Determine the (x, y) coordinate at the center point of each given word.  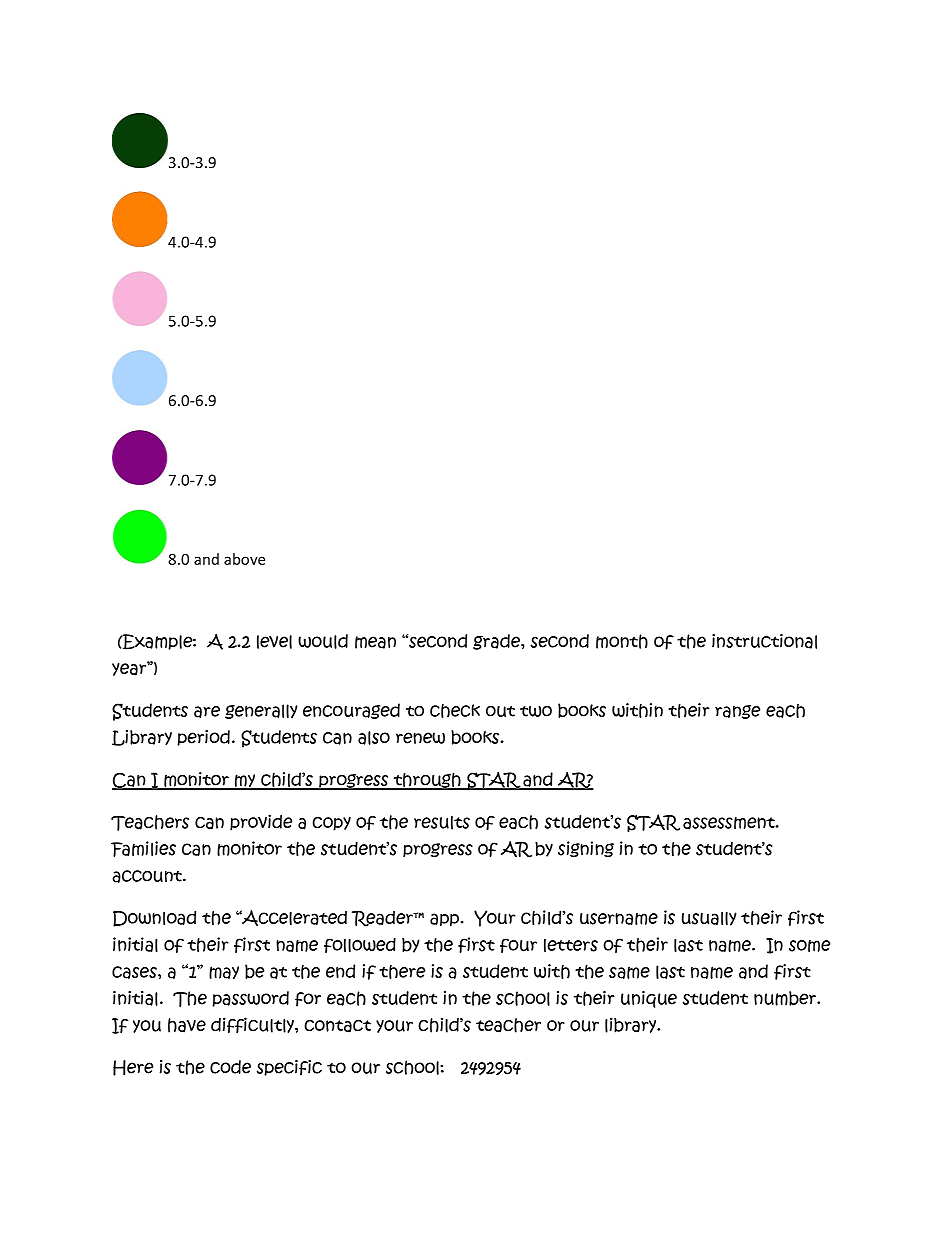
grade (497, 642)
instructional (764, 641)
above (244, 559)
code (230, 1067)
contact (337, 1026)
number (786, 998)
